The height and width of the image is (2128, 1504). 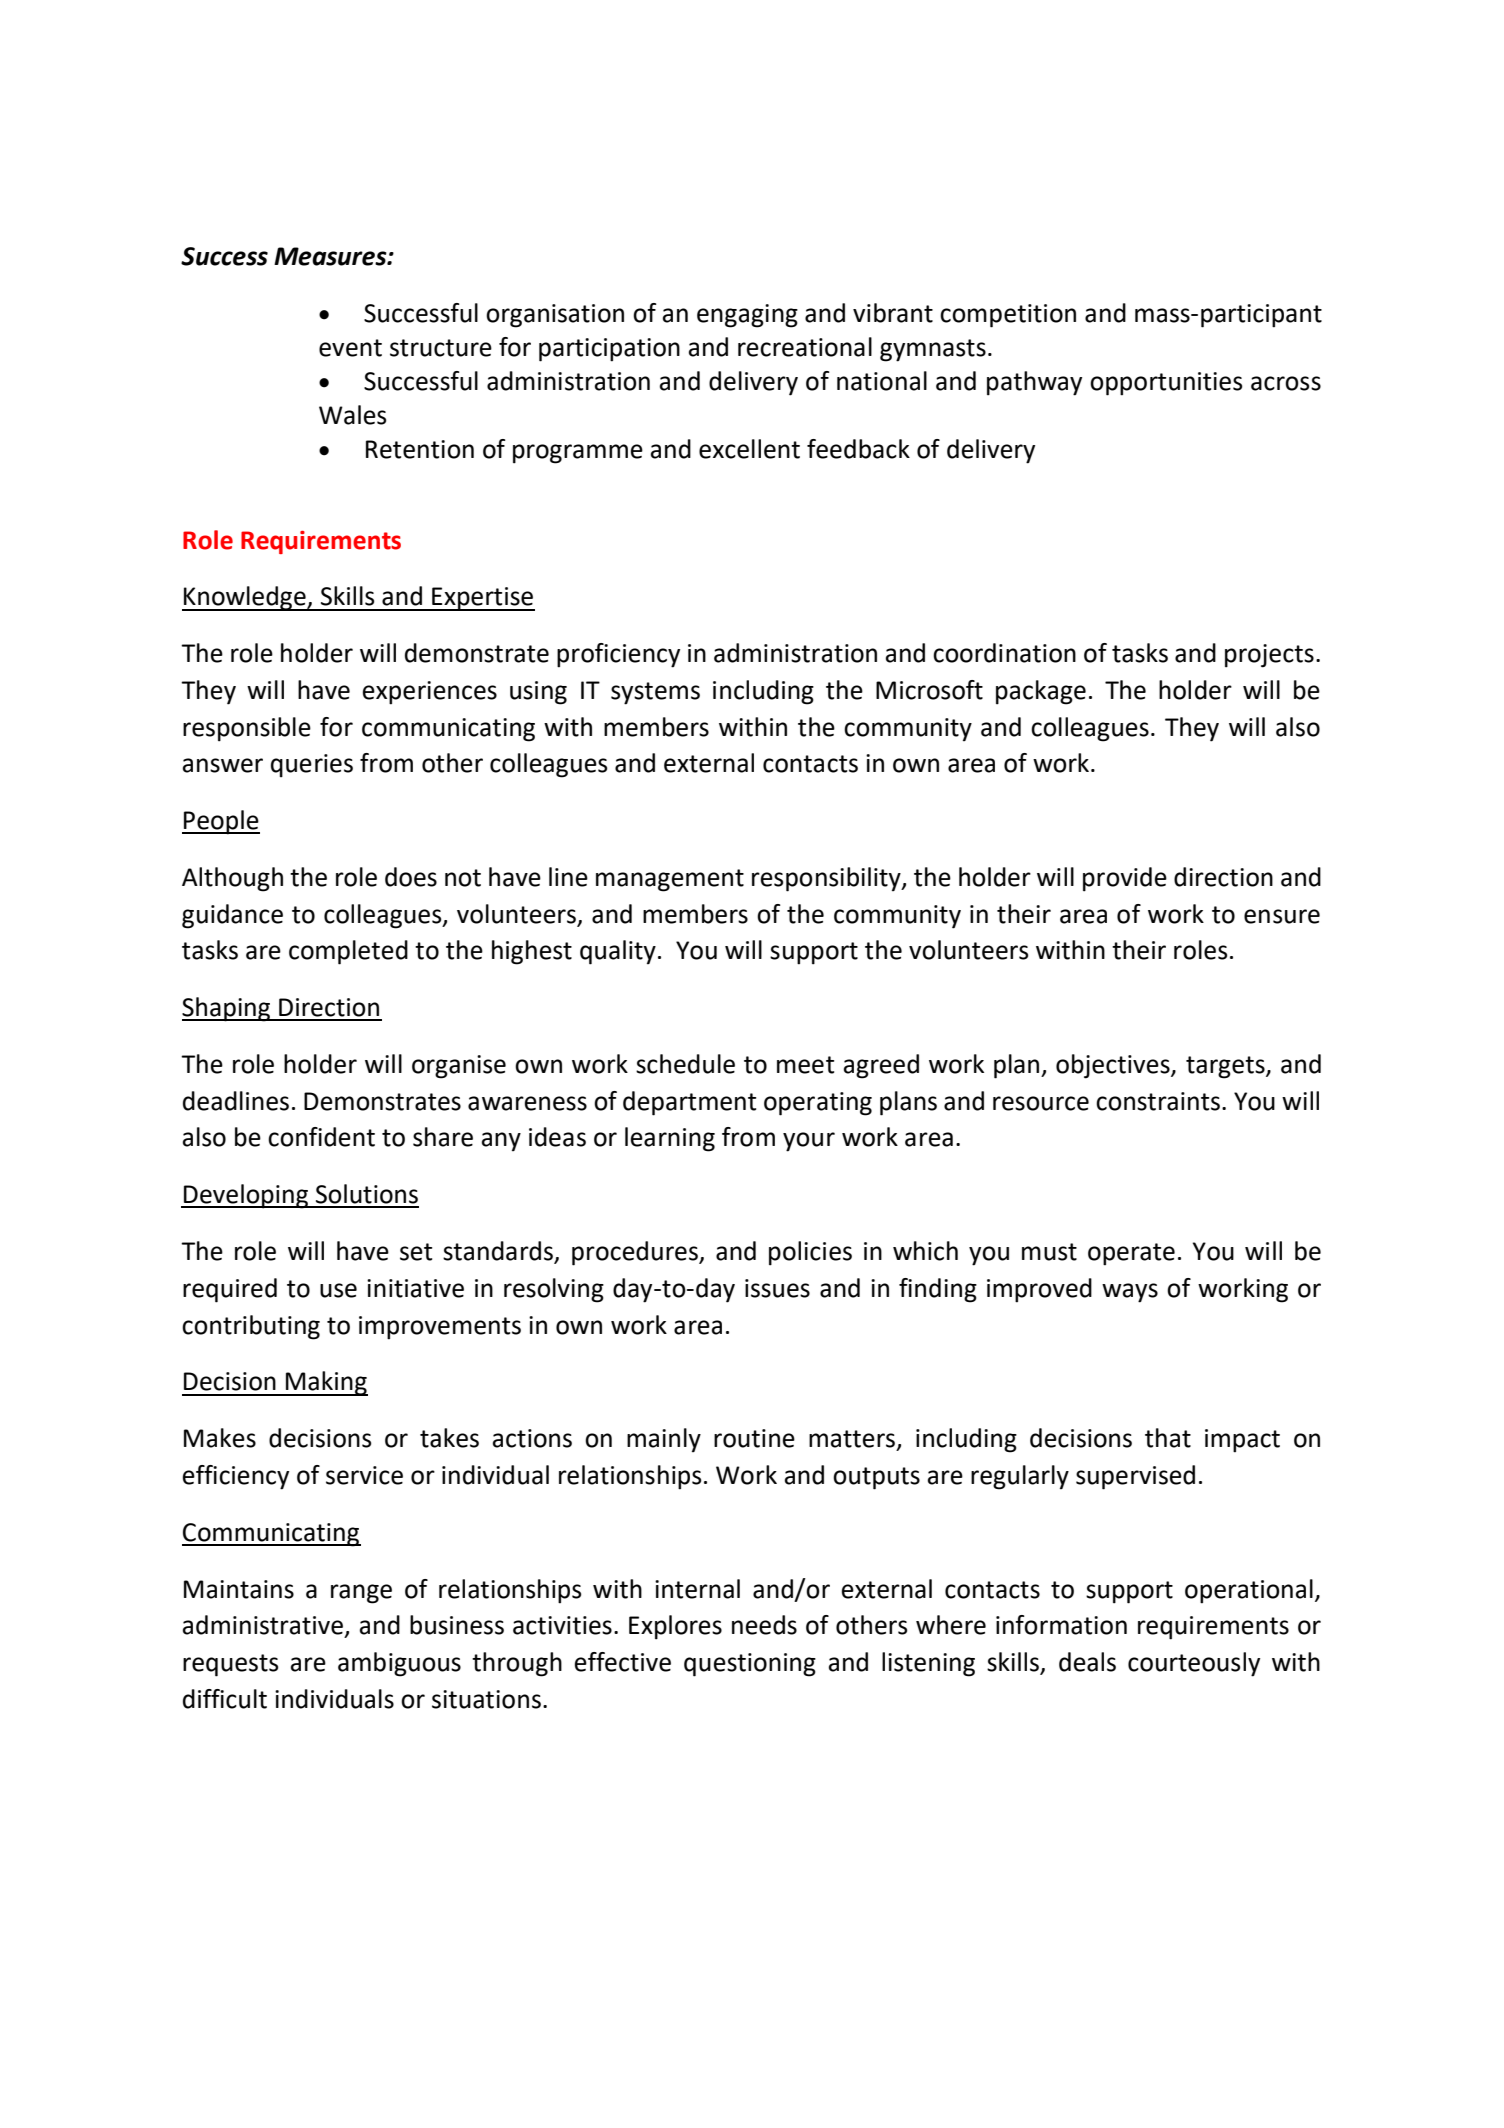 What do you see at coordinates (399, 1664) in the image?
I see `ambiguous` at bounding box center [399, 1664].
